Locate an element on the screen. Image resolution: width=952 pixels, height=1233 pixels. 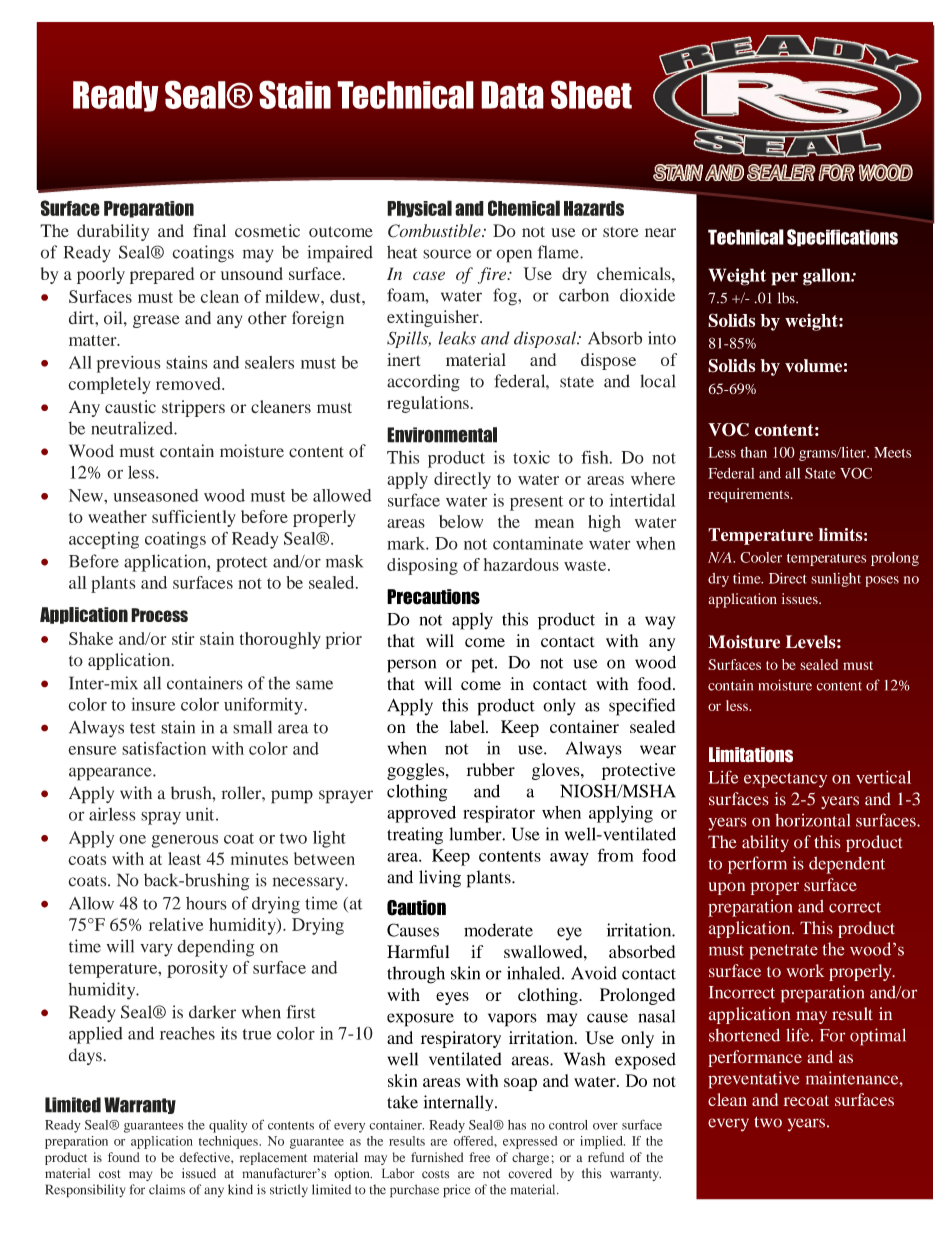
Data is located at coordinates (512, 95).
